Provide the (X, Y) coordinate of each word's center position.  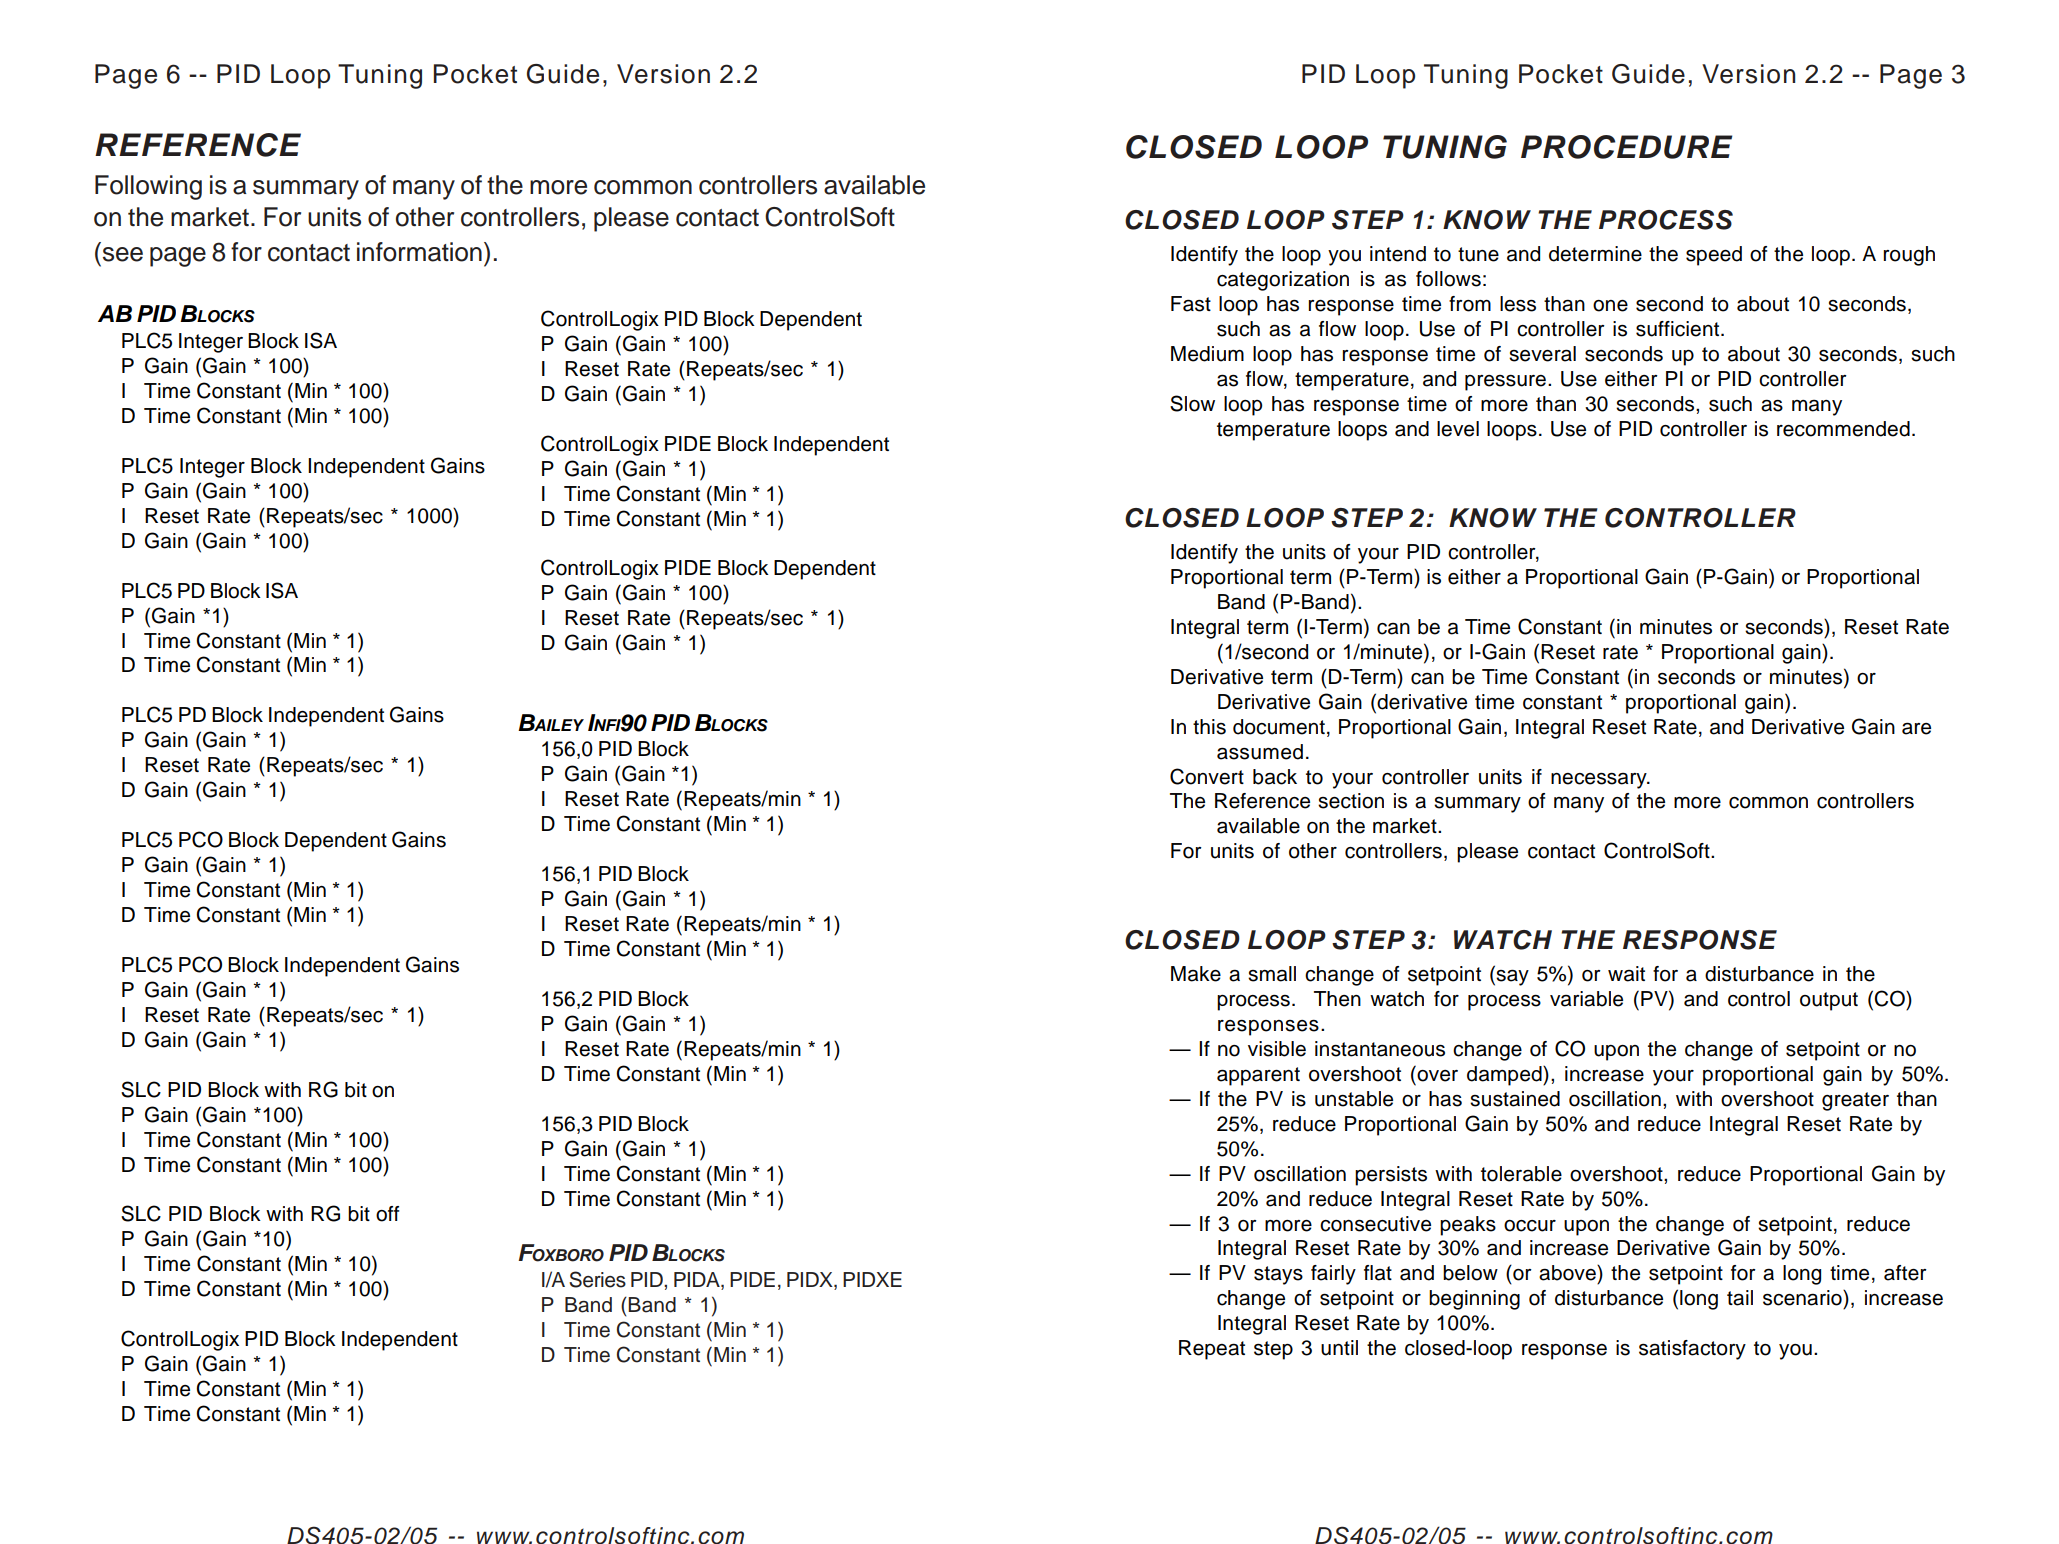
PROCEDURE (1626, 147)
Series (597, 1279)
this (1209, 727)
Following (148, 187)
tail (1740, 1298)
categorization (1283, 281)
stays (1278, 1275)
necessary (1600, 781)
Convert (1207, 776)
